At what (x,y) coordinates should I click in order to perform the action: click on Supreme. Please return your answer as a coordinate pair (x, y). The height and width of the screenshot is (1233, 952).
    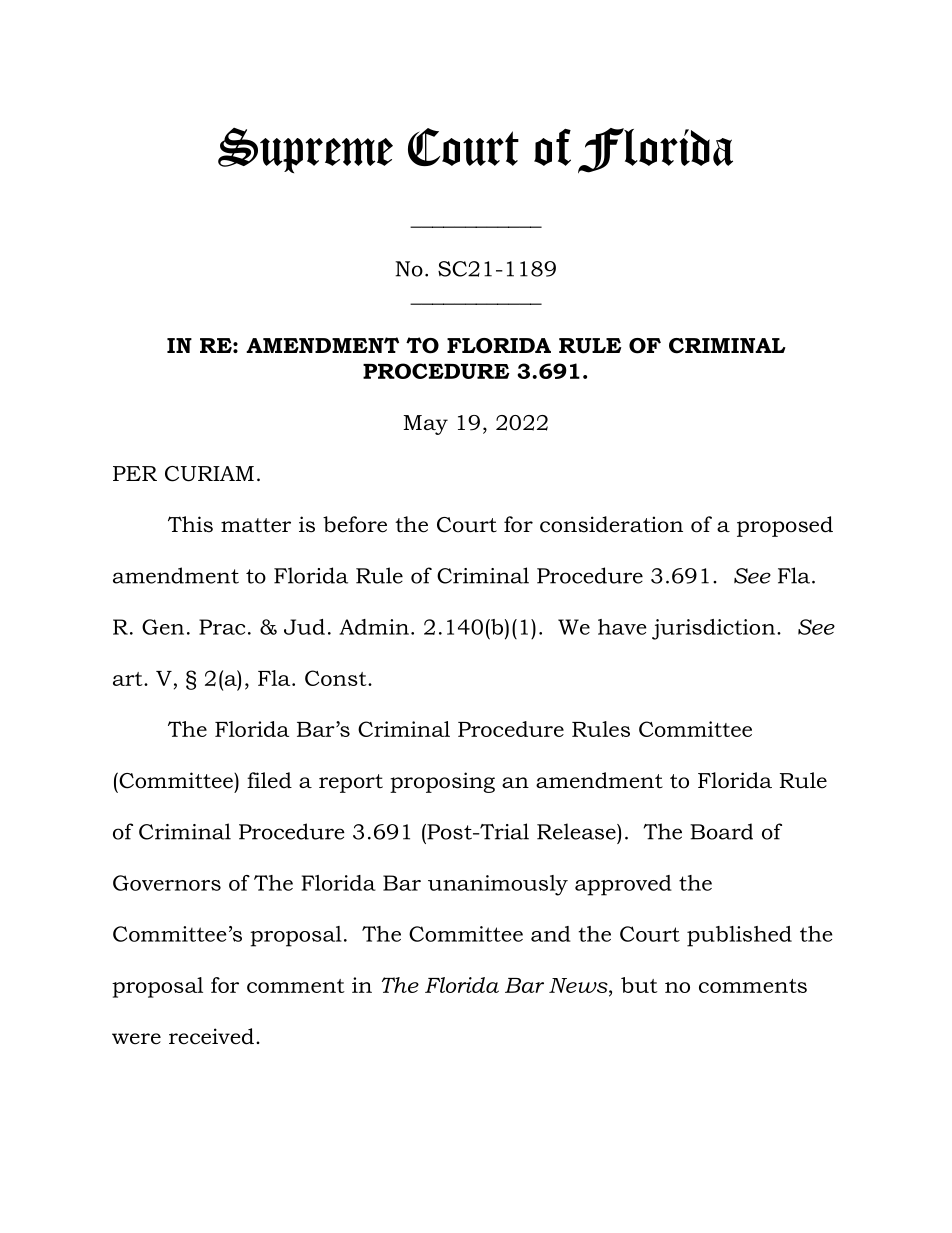
    Looking at the image, I should click on (305, 150).
